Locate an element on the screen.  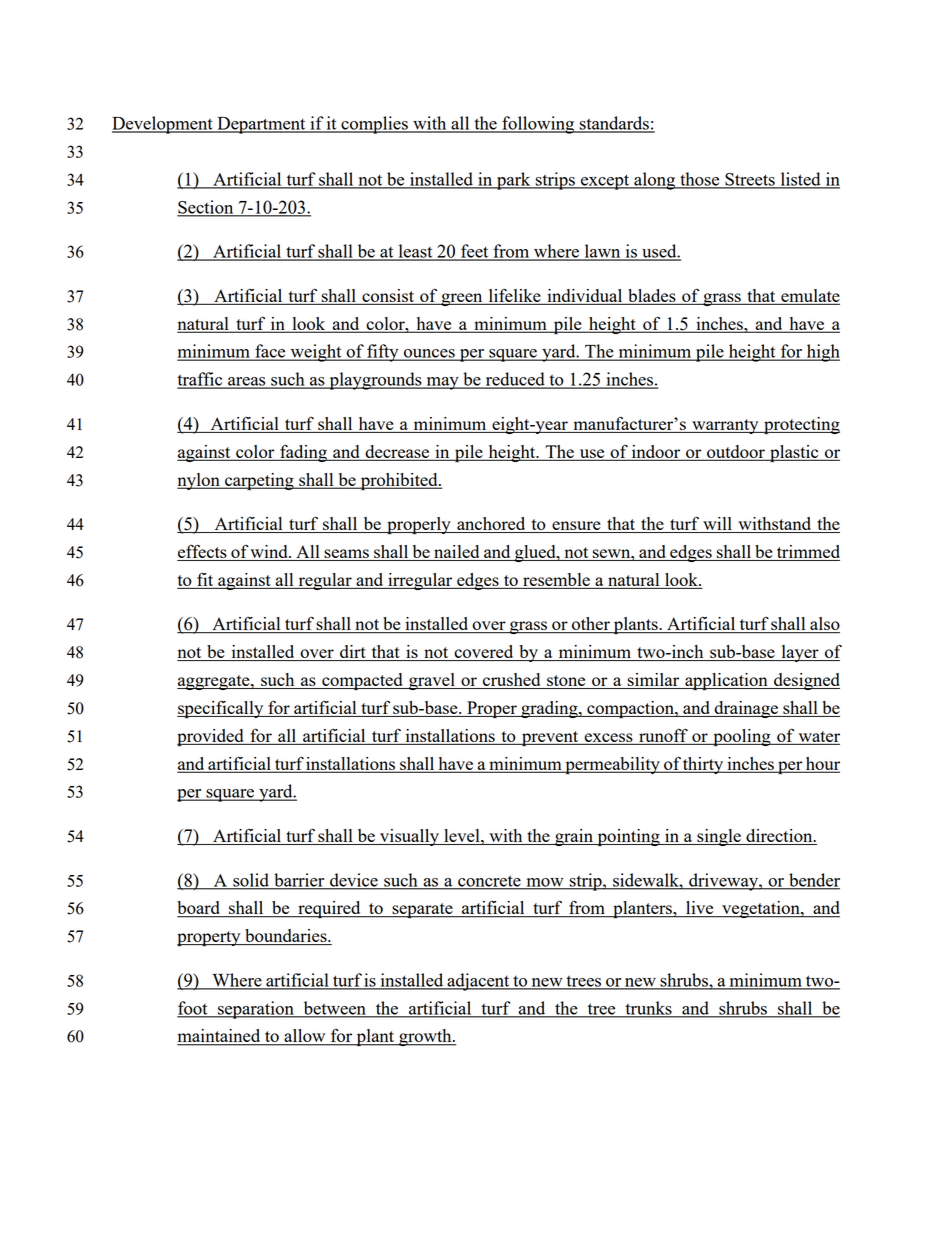
trimmed is located at coordinates (807, 553).
